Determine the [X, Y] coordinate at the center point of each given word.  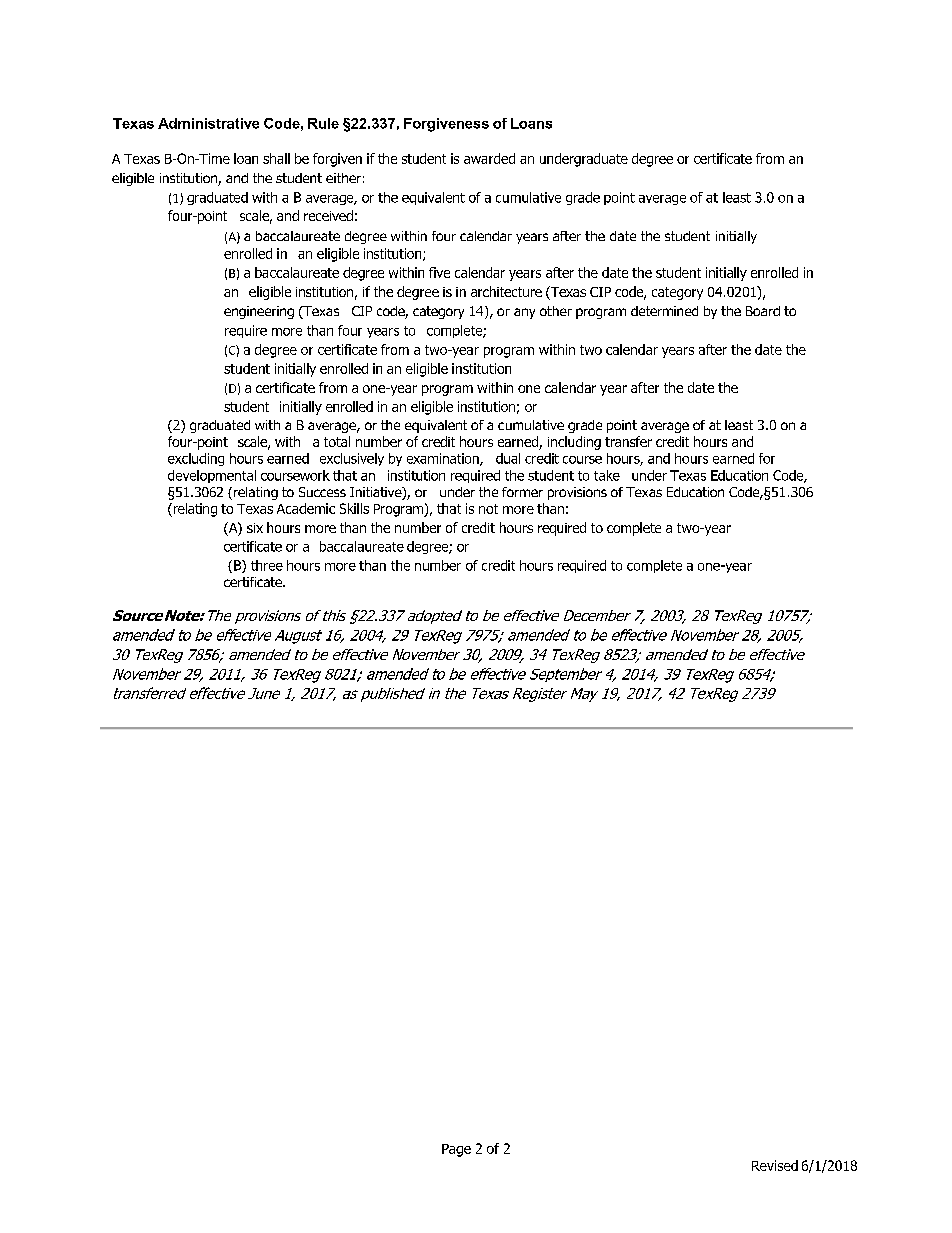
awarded [489, 158]
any [524, 313]
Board [763, 311]
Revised [775, 1165]
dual [508, 458]
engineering [259, 312]
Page [456, 1150]
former [522, 492]
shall [276, 158]
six [255, 528]
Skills [354, 508]
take [607, 475]
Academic [306, 508]
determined [664, 311]
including [574, 443]
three [267, 565]
